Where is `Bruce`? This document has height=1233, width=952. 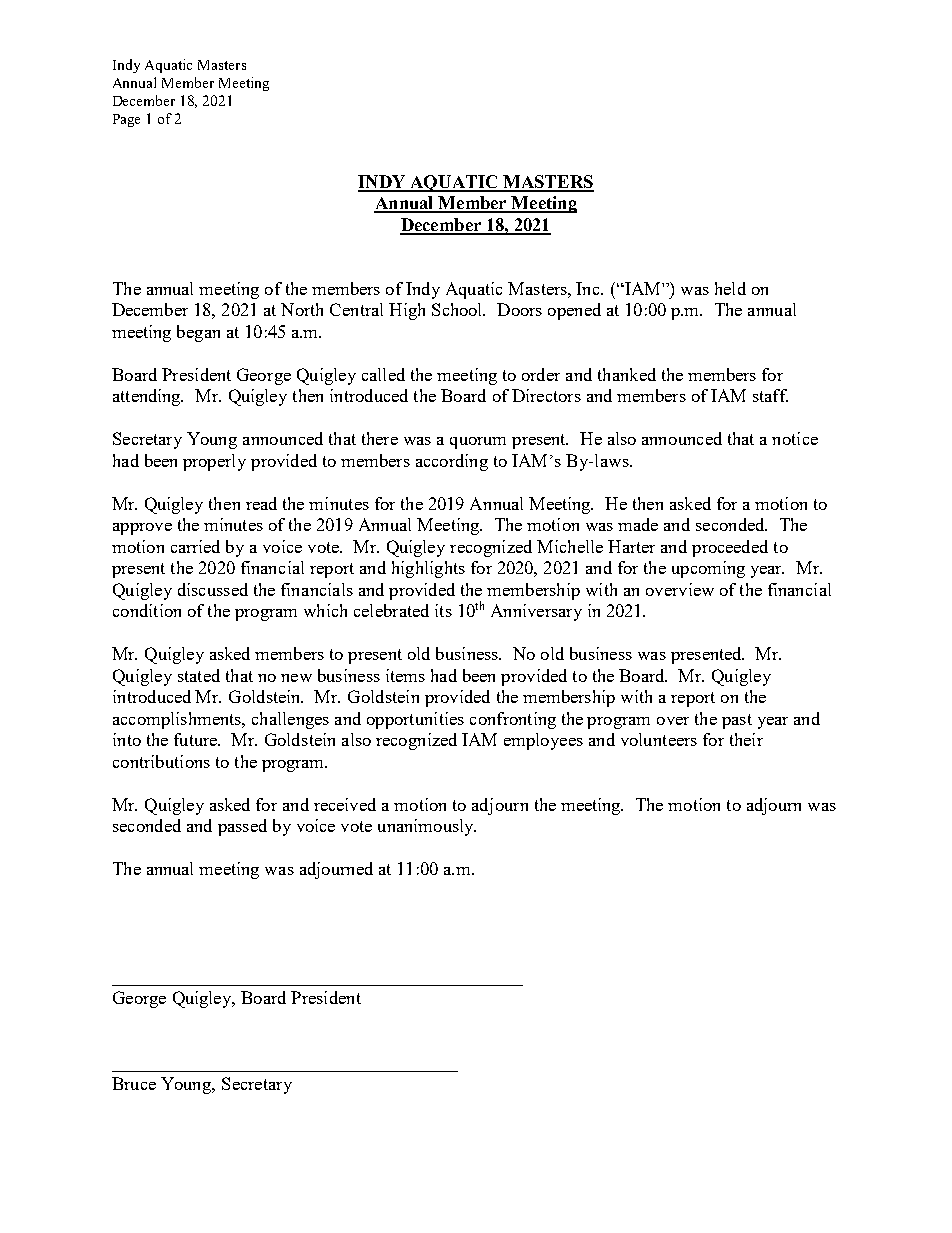 Bruce is located at coordinates (134, 1083).
